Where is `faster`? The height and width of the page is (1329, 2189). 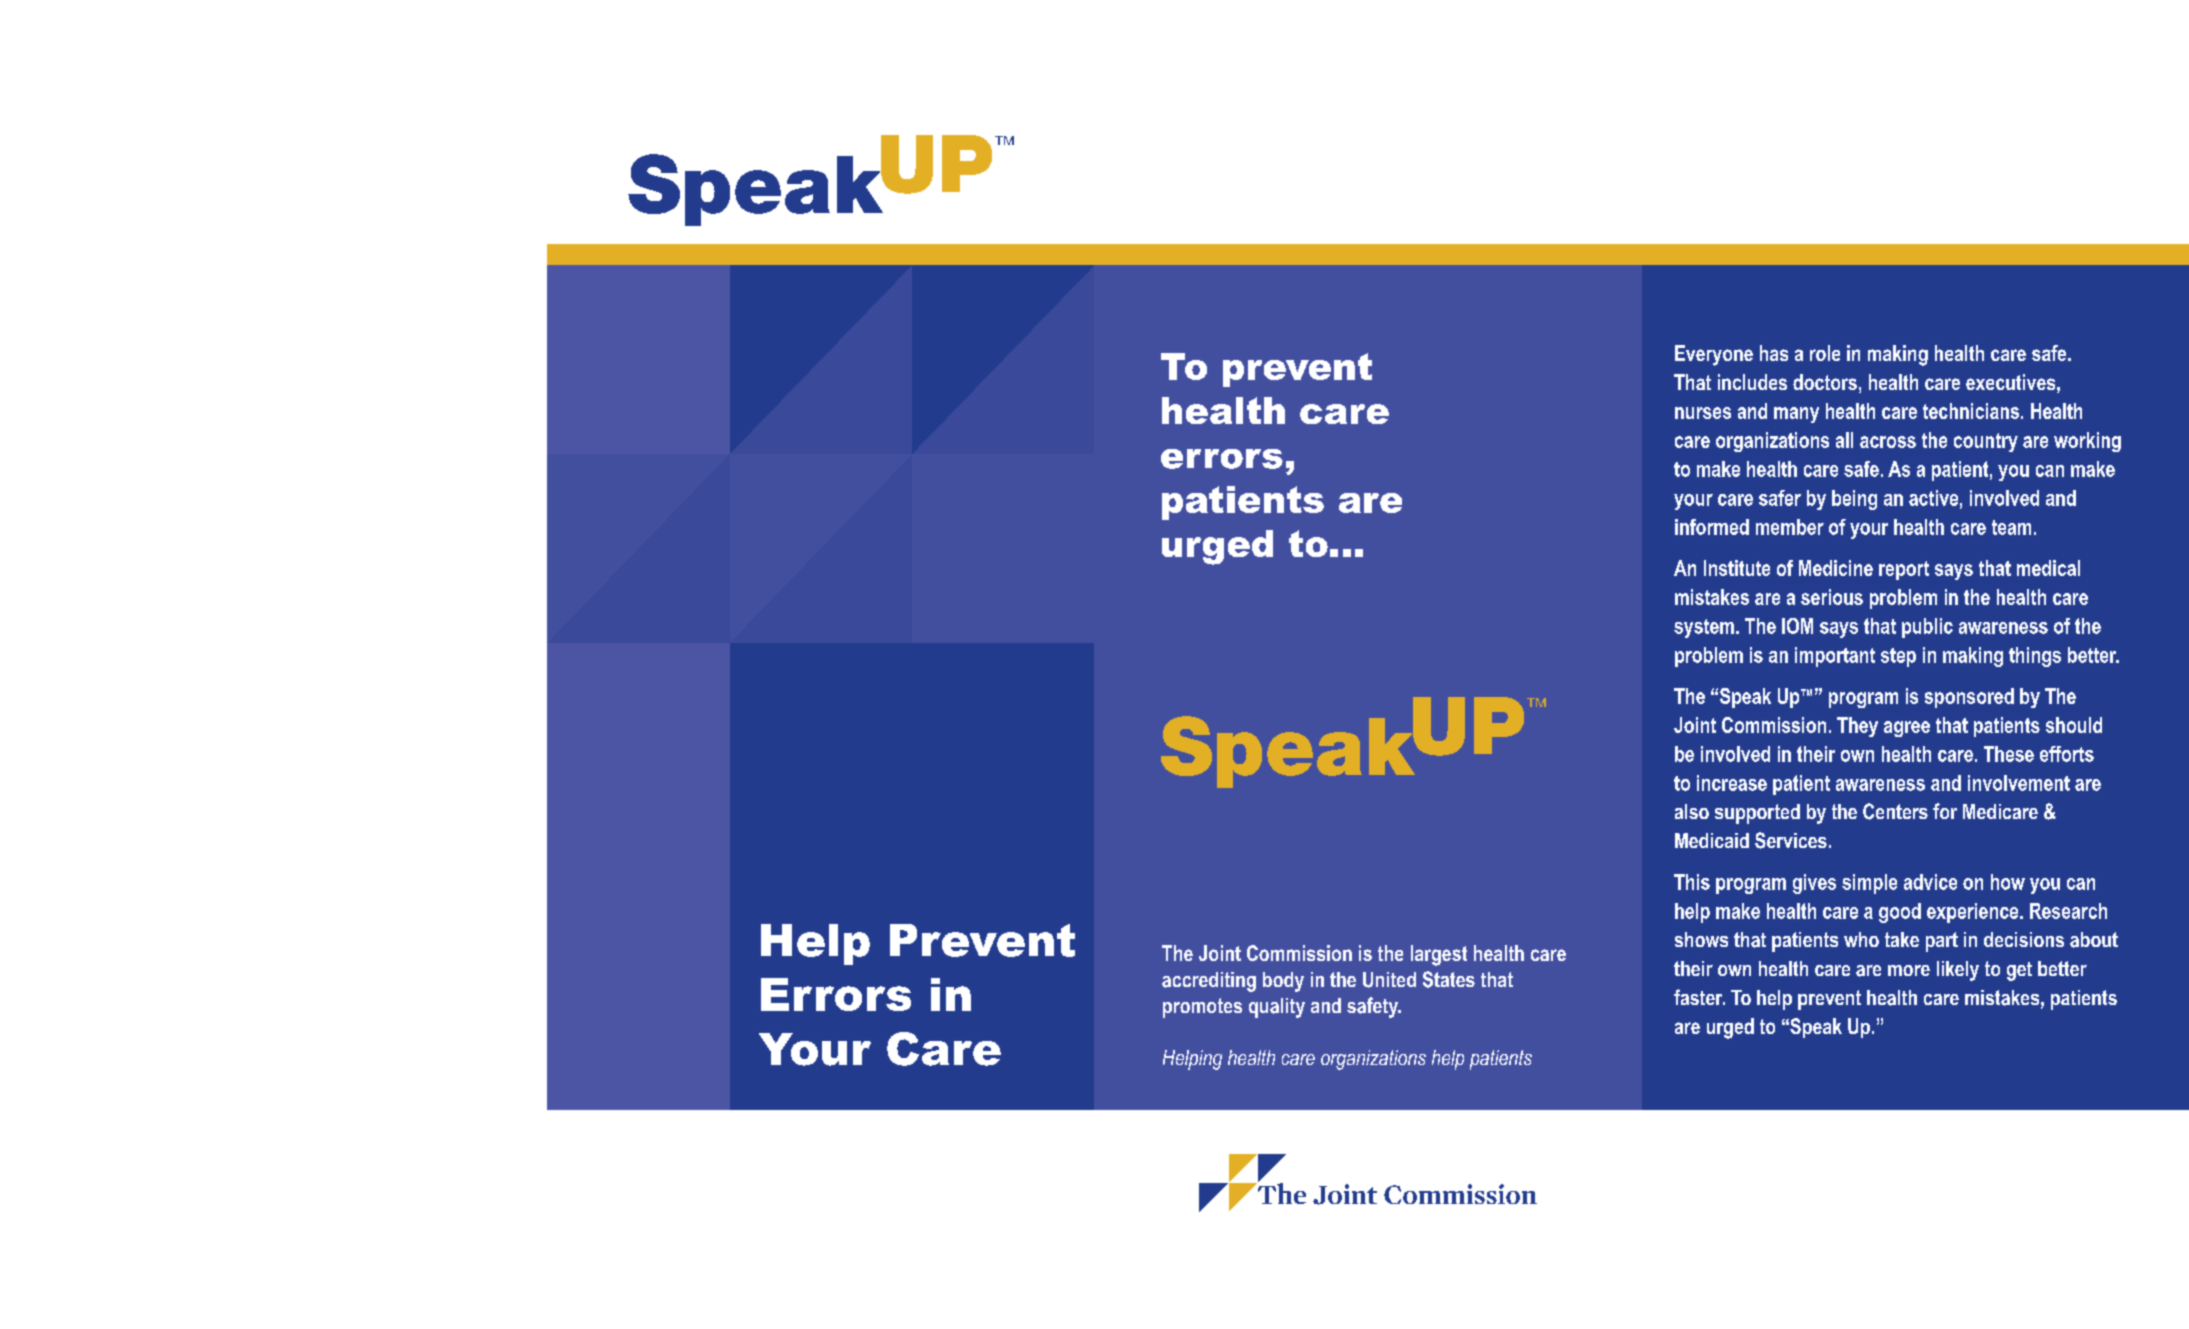 faster is located at coordinates (1699, 997).
